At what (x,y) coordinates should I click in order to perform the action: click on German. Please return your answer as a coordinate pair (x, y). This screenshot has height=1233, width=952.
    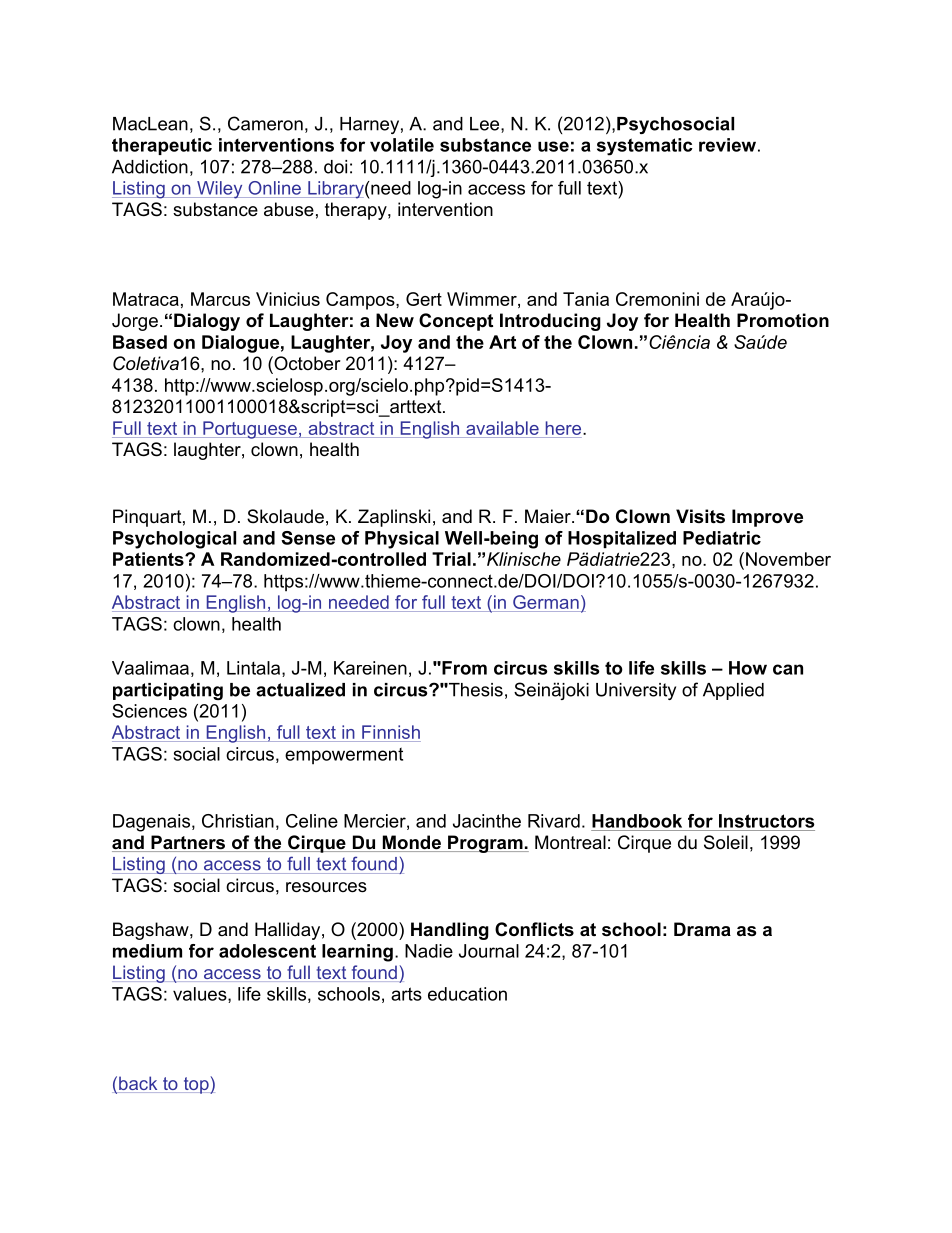
    Looking at the image, I should click on (546, 602).
